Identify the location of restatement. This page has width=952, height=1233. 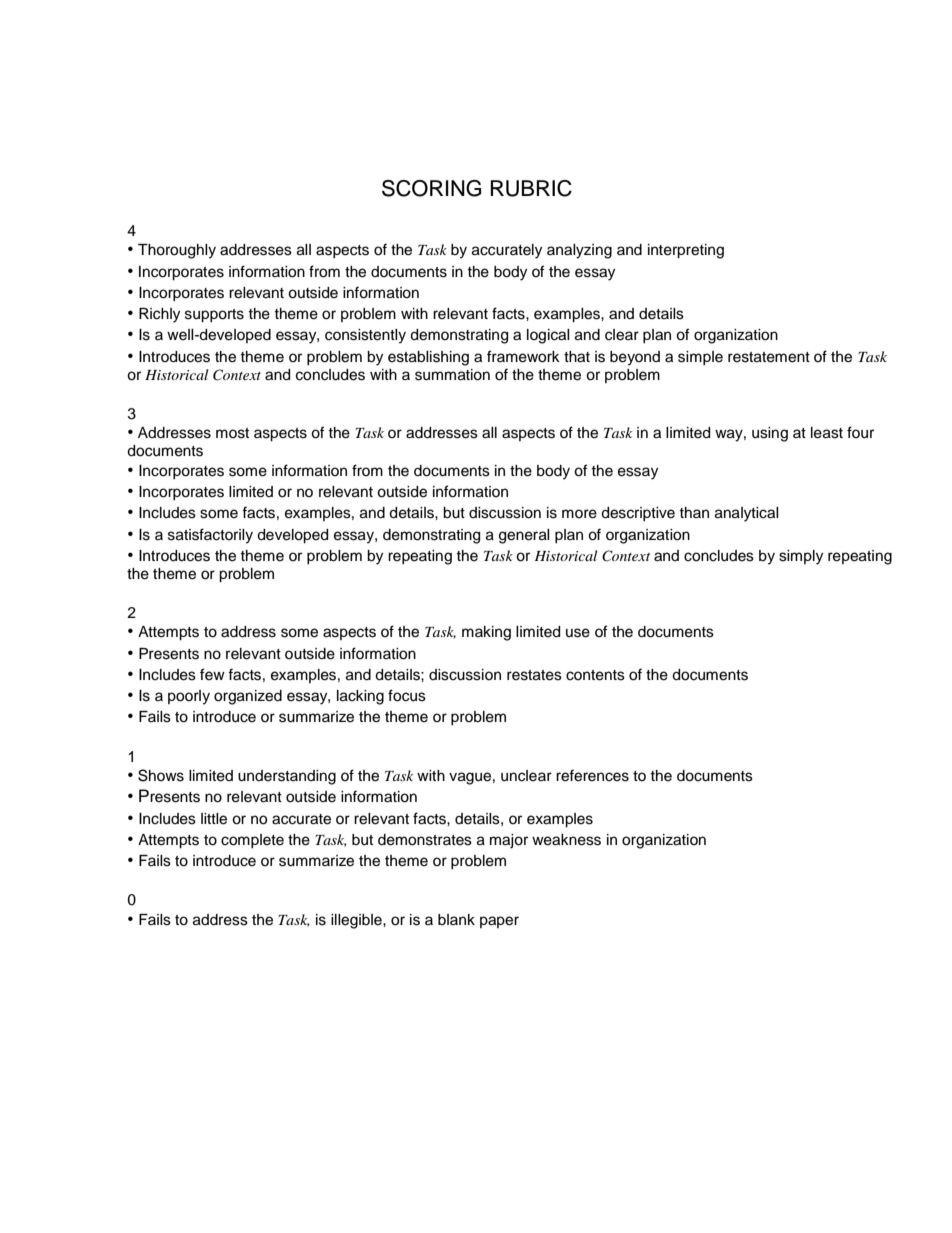
(769, 357).
